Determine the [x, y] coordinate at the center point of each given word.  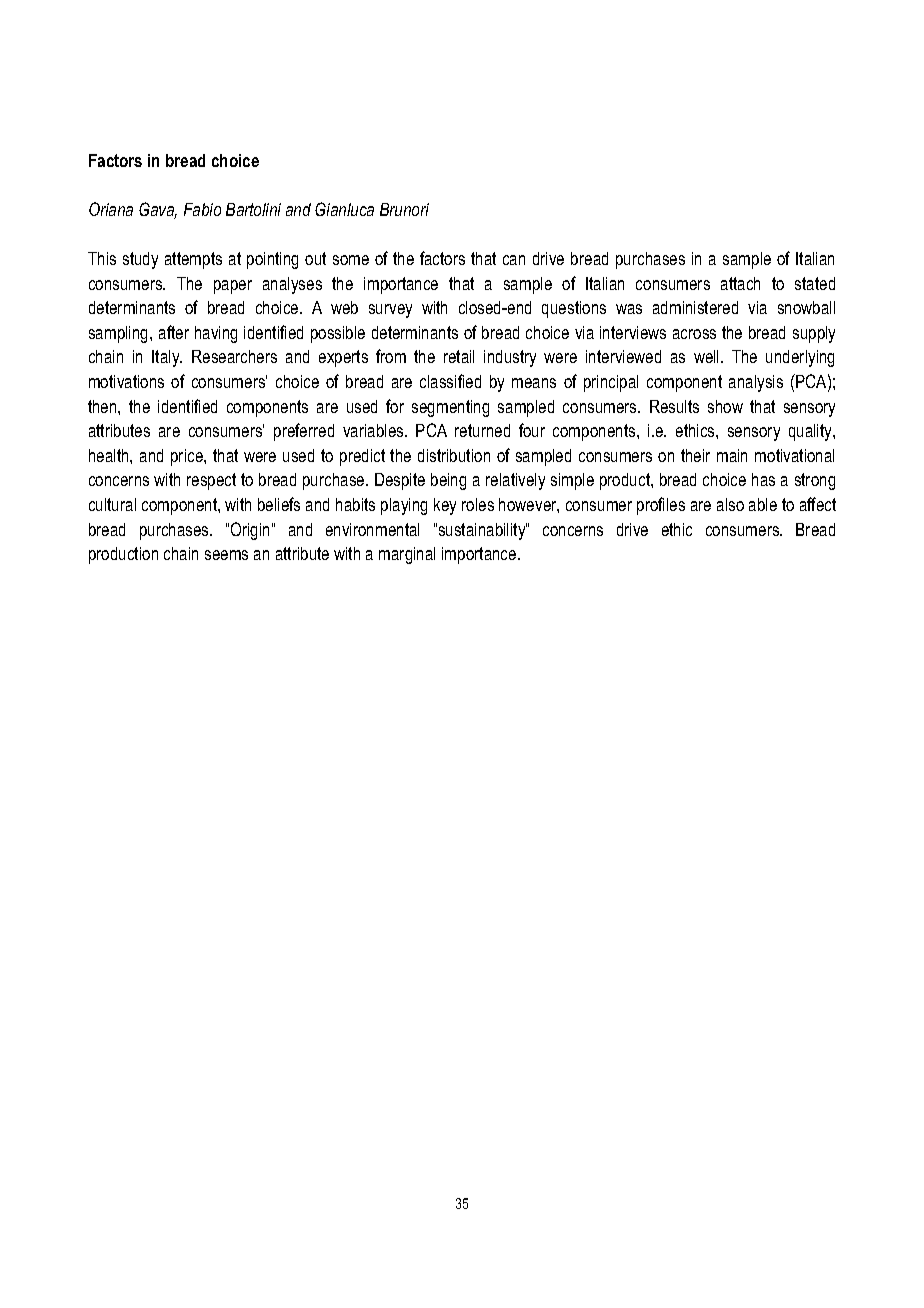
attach [740, 283]
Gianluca [344, 209]
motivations [126, 381]
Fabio [202, 209]
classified [450, 381]
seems [226, 555]
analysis [756, 383]
